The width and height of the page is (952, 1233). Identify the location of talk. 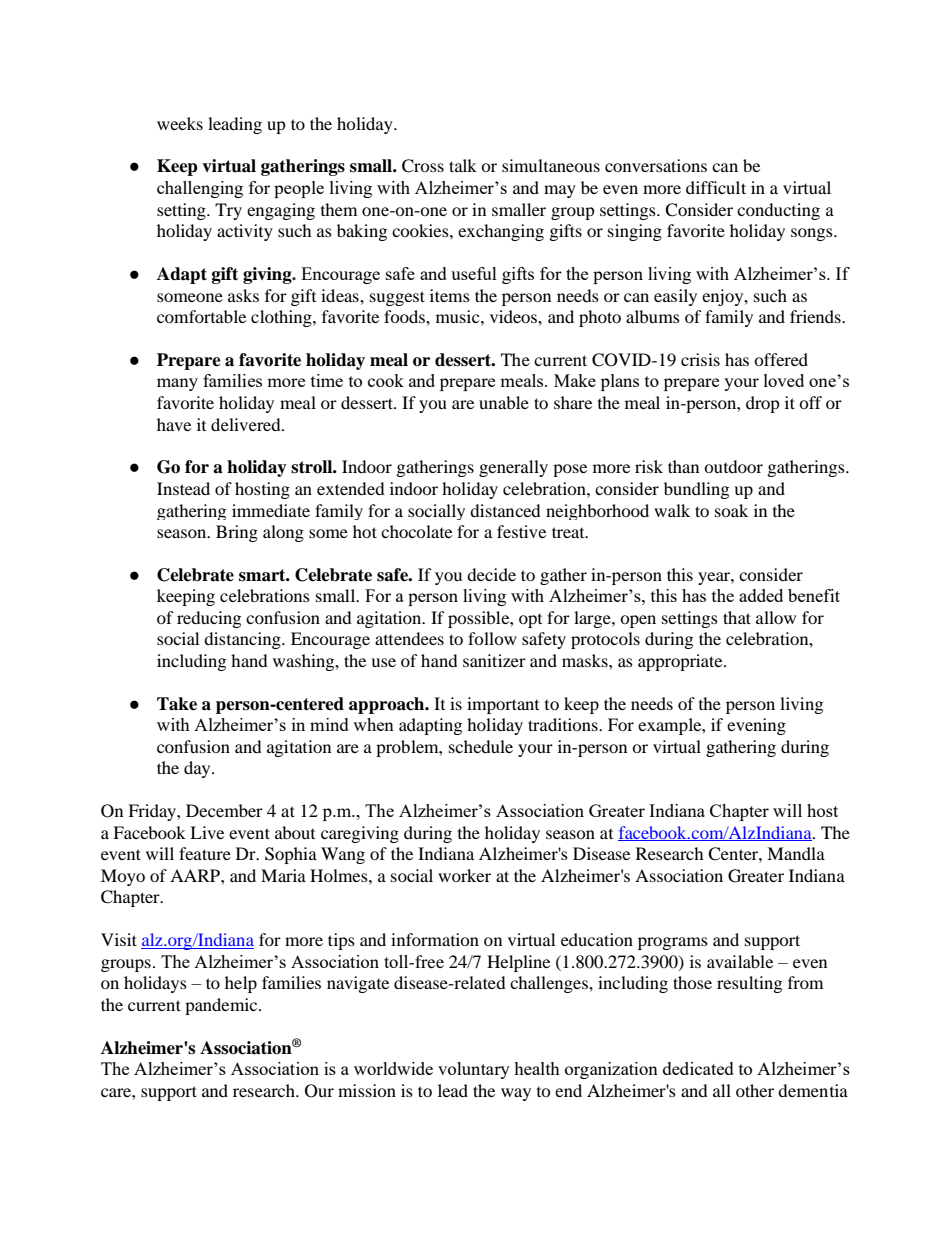
(463, 165).
